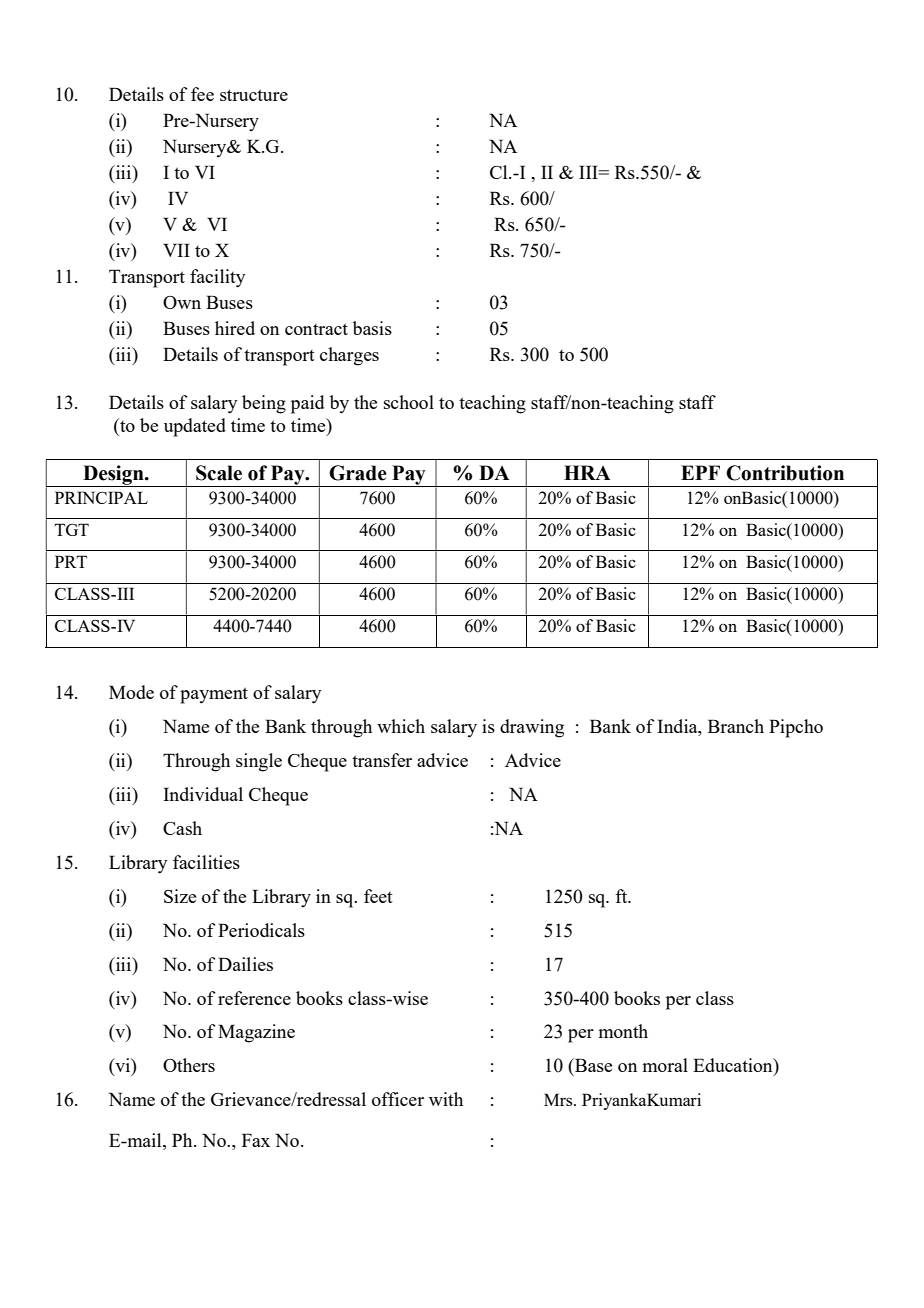 Image resolution: width=924 pixels, height=1308 pixels. I want to click on Mode, so click(131, 692).
